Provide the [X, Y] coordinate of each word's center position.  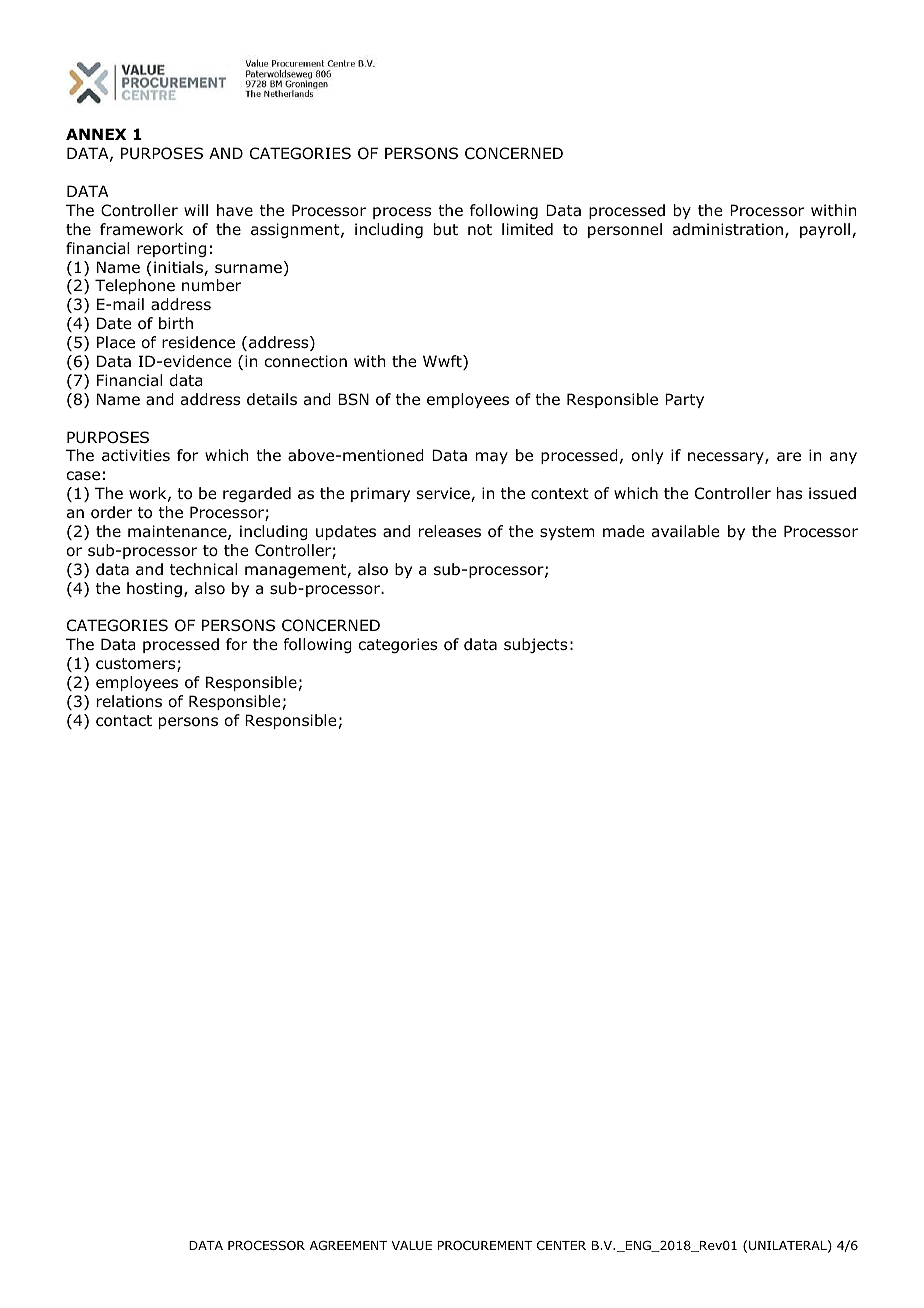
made [623, 531]
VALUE [412, 1245]
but [446, 229]
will [196, 210]
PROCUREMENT [485, 1245]
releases [450, 531]
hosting [154, 589]
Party [684, 400]
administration [728, 229]
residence [198, 342]
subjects [535, 645]
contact [124, 721]
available [685, 531]
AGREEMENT [348, 1245]
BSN [353, 399]
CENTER [561, 1245]
